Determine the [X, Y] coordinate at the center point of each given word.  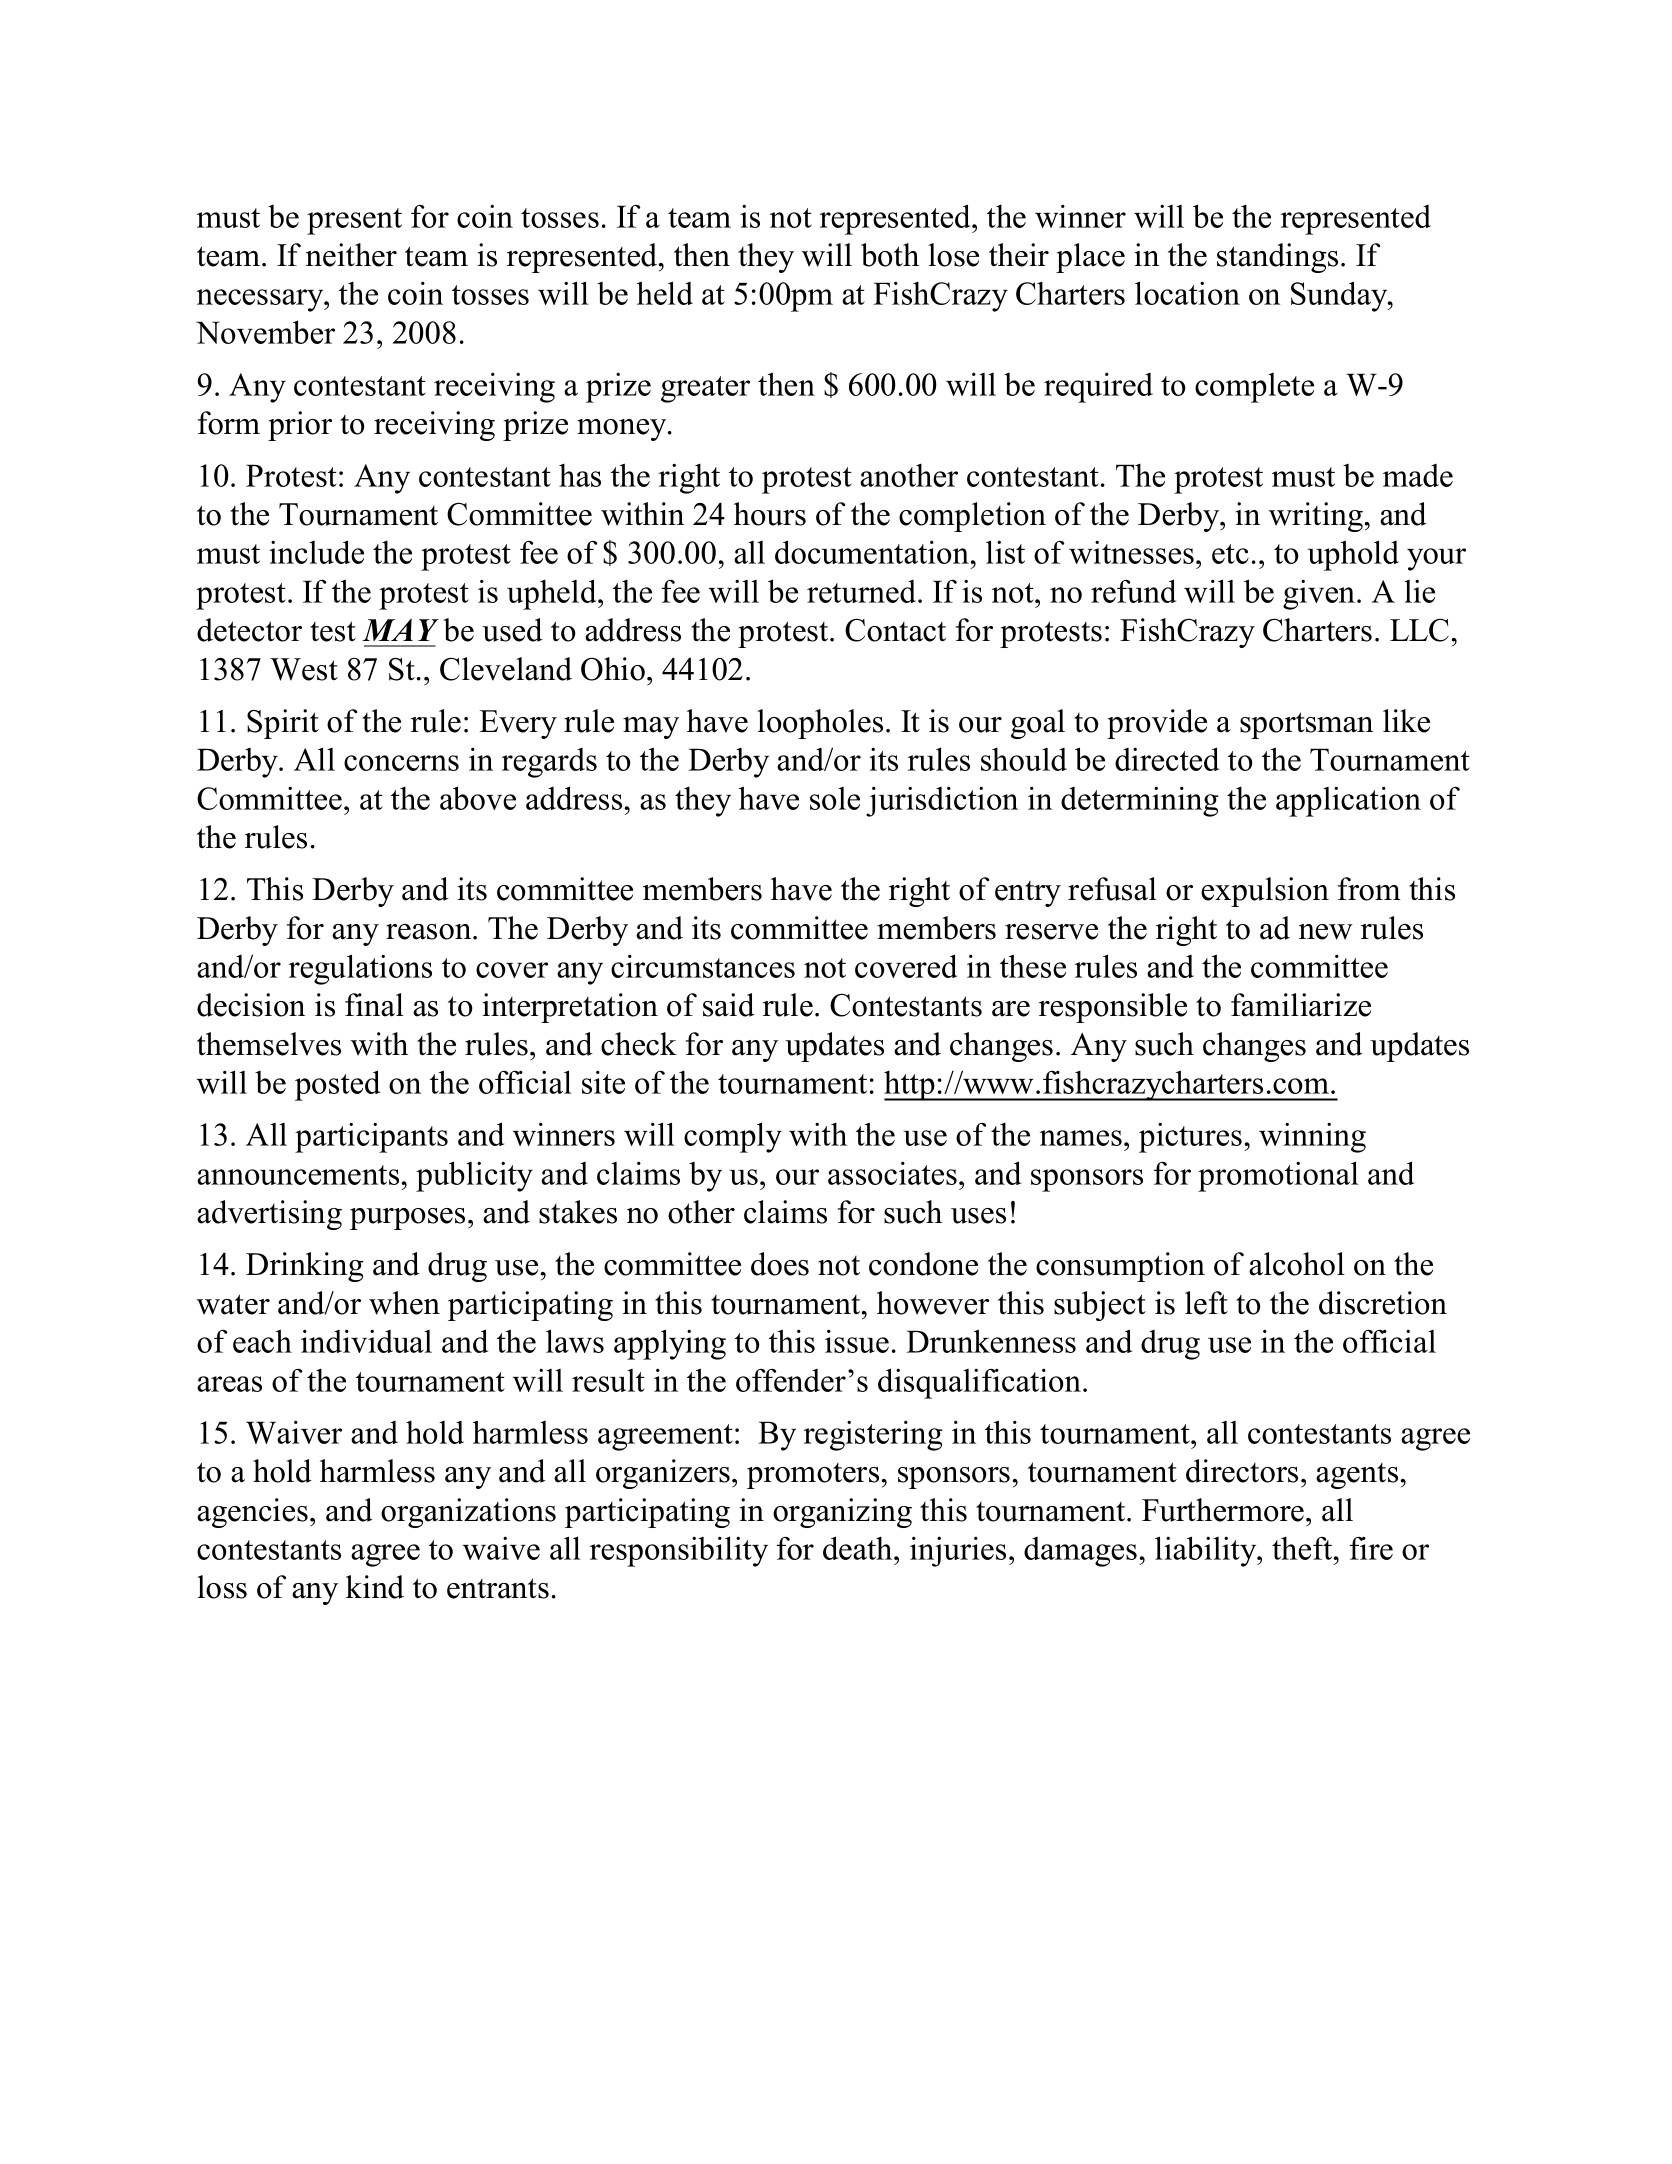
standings [1277, 258]
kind [375, 1587]
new [1326, 932]
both [890, 255]
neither [351, 255]
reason [430, 932]
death [859, 1548]
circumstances [703, 966]
